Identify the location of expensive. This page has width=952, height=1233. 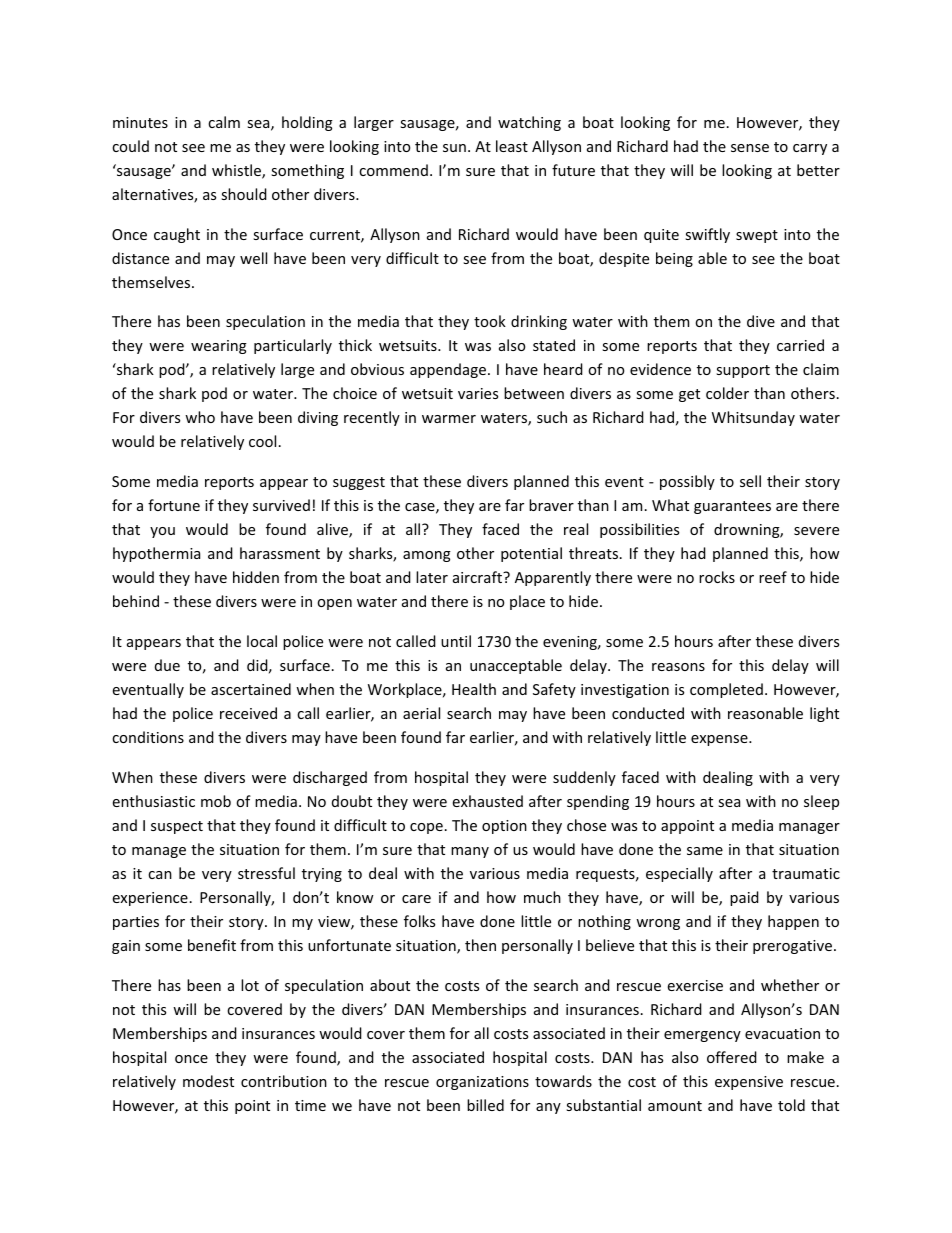
(749, 1083).
